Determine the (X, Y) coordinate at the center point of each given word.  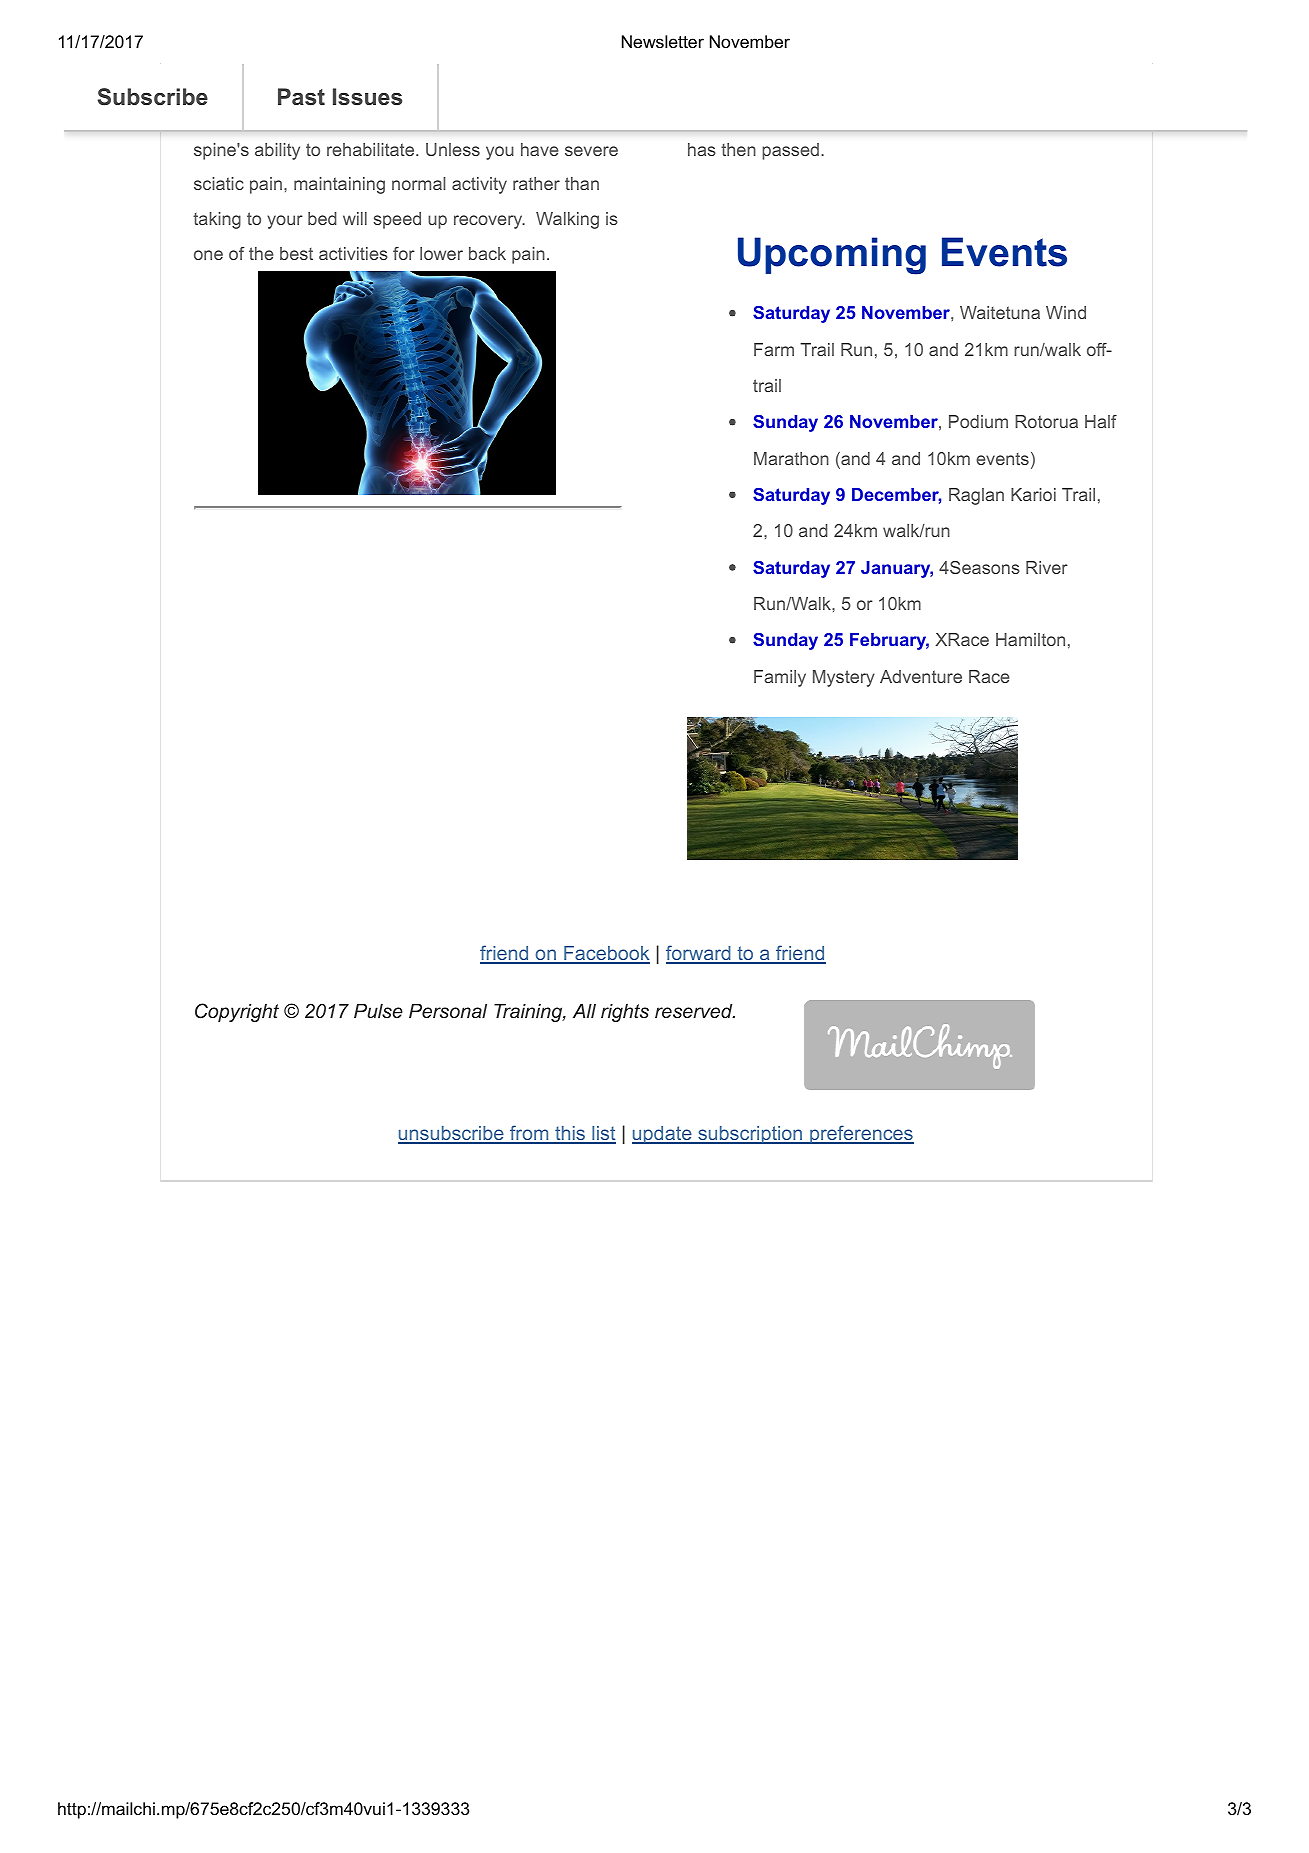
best (296, 253)
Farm (774, 349)
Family (780, 678)
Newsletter (663, 42)
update (663, 1135)
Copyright (237, 1012)
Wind (1066, 312)
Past (301, 96)
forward (699, 954)
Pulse (378, 1011)
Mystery (844, 678)
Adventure (921, 676)
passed (790, 151)
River (1047, 567)
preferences (861, 1134)
